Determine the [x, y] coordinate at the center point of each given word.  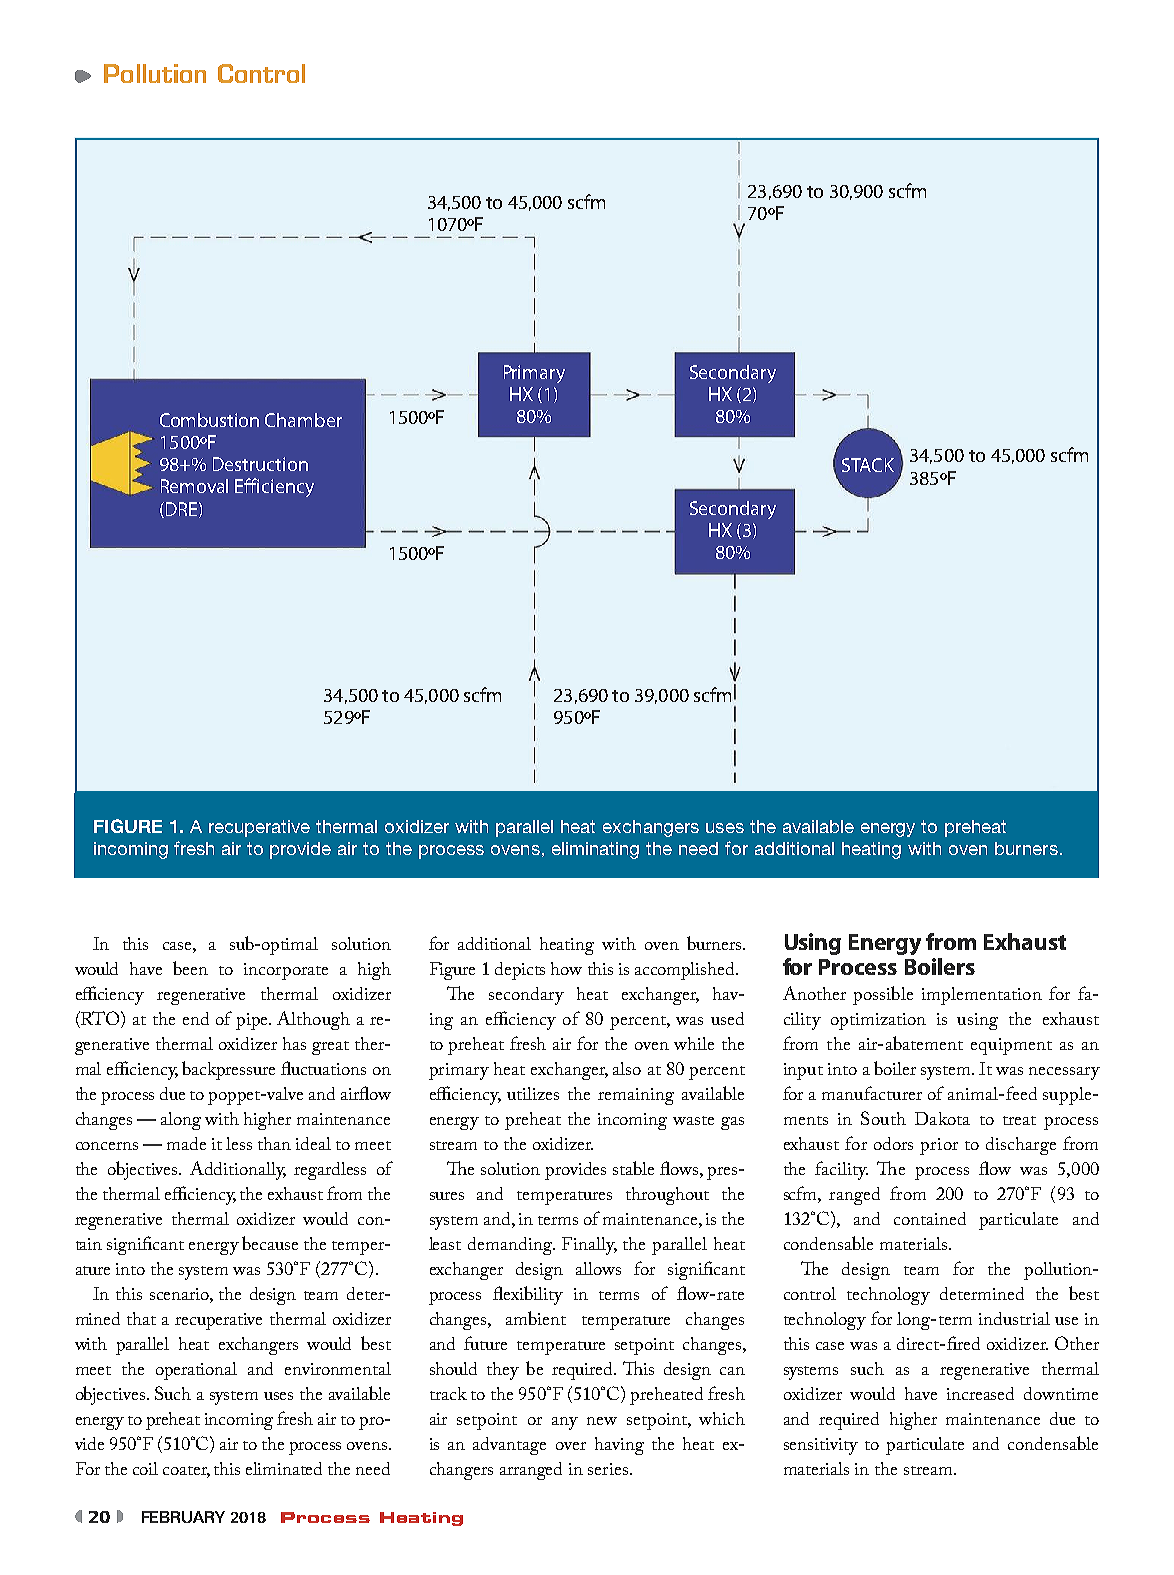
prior [939, 1146]
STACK [868, 465]
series [609, 1469]
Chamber [303, 420]
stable [633, 1168]
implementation [982, 996]
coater [186, 1472]
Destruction [260, 464]
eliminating [595, 850]
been [190, 968]
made [186, 1143]
